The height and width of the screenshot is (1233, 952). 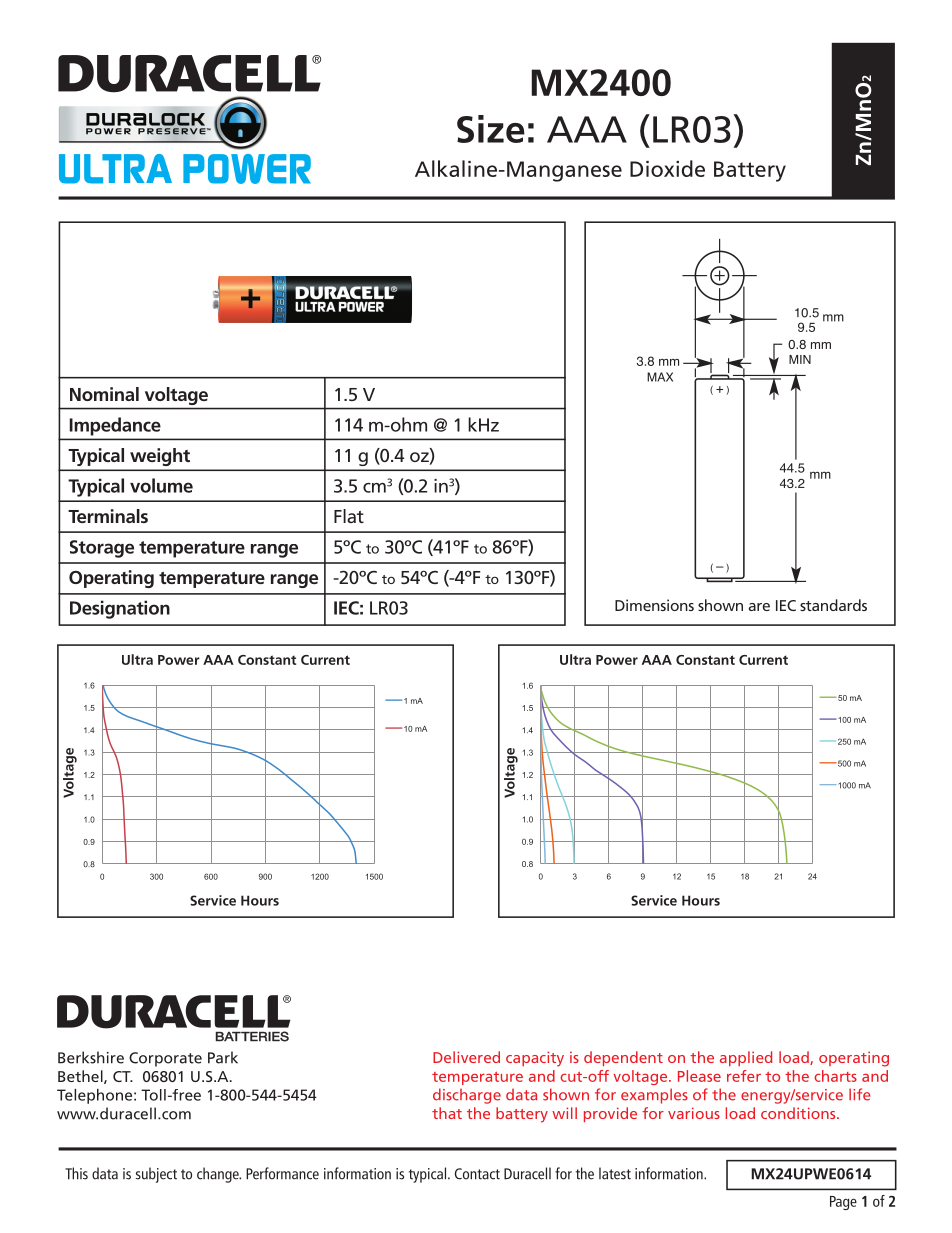 I want to click on standards, so click(x=833, y=605).
